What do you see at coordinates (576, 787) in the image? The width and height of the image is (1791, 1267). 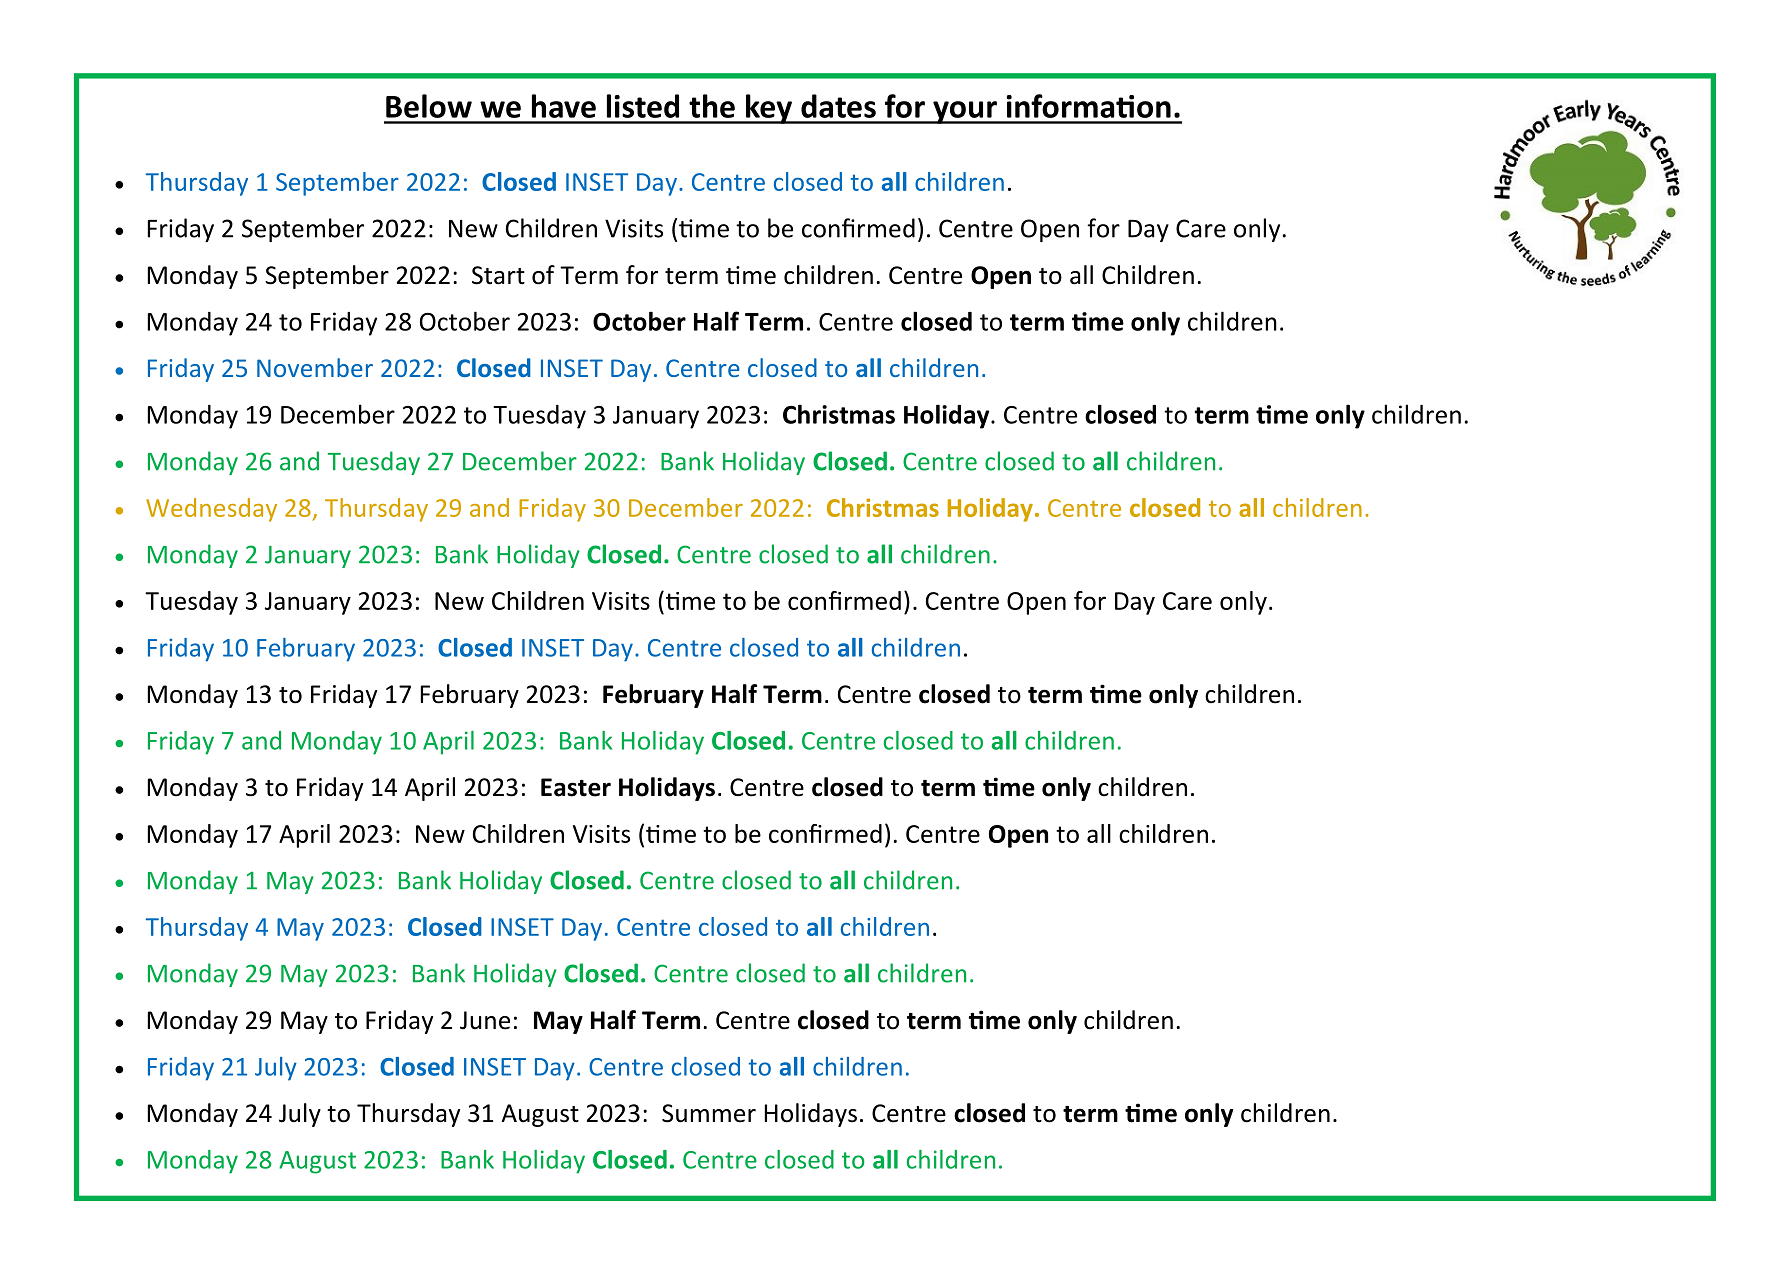 I see `Easter` at bounding box center [576, 787].
